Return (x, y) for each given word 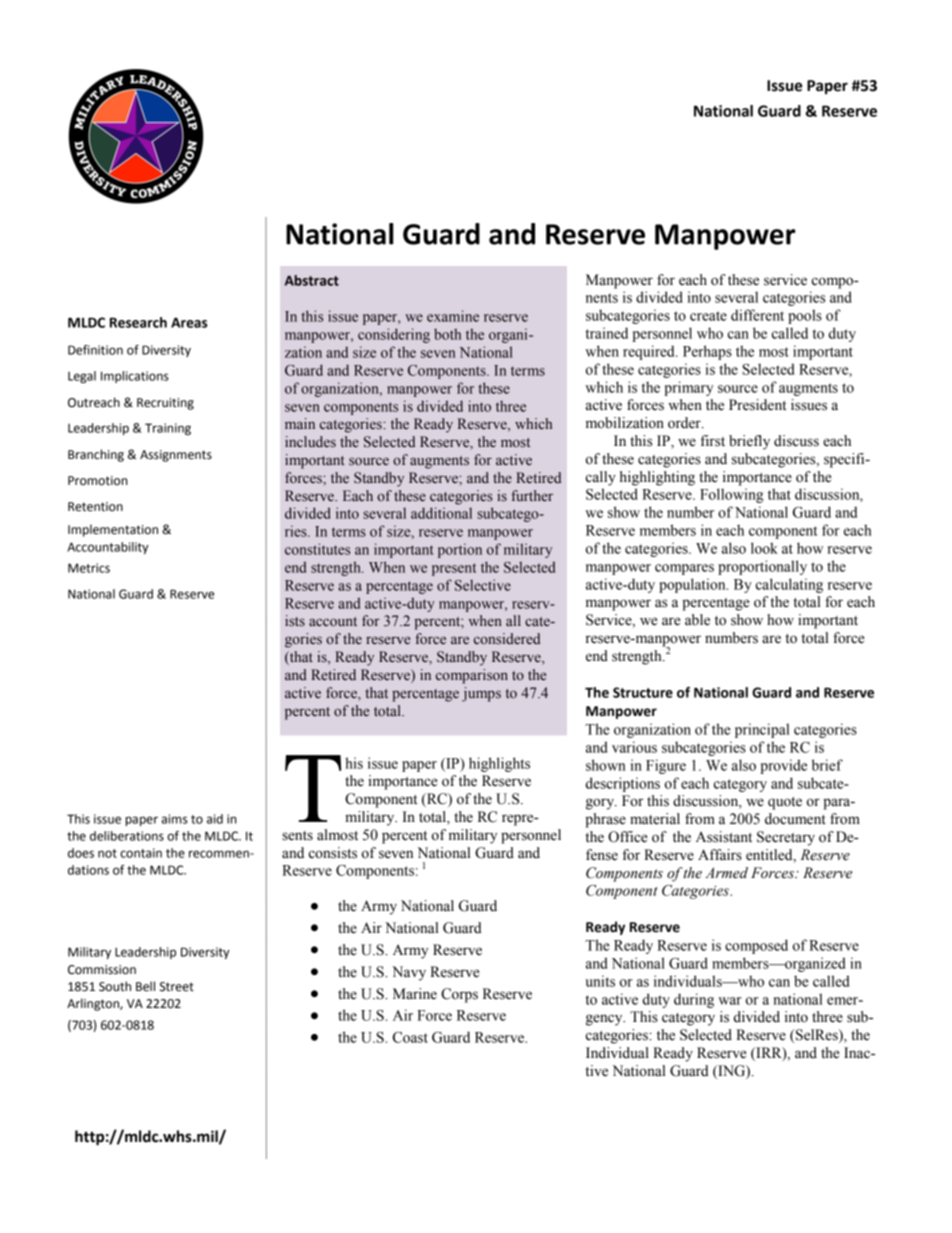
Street (177, 987)
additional (441, 513)
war (730, 1001)
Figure (666, 766)
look (764, 548)
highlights (499, 764)
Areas (189, 322)
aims (174, 819)
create (708, 316)
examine (453, 316)
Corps (459, 995)
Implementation (113, 530)
